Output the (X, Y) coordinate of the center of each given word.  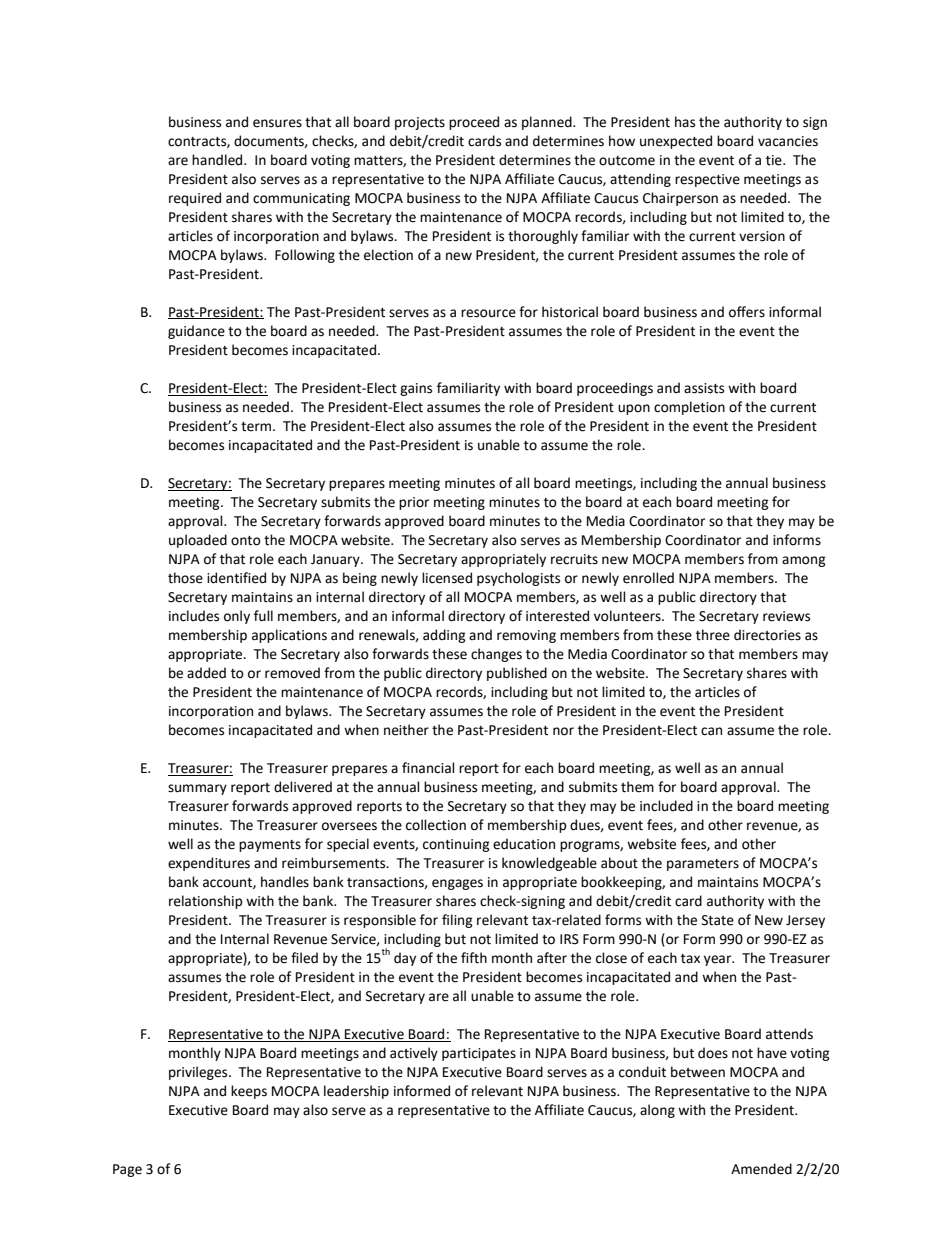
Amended (761, 1169)
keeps (249, 1092)
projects (420, 123)
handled (218, 160)
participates (479, 1054)
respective (707, 180)
